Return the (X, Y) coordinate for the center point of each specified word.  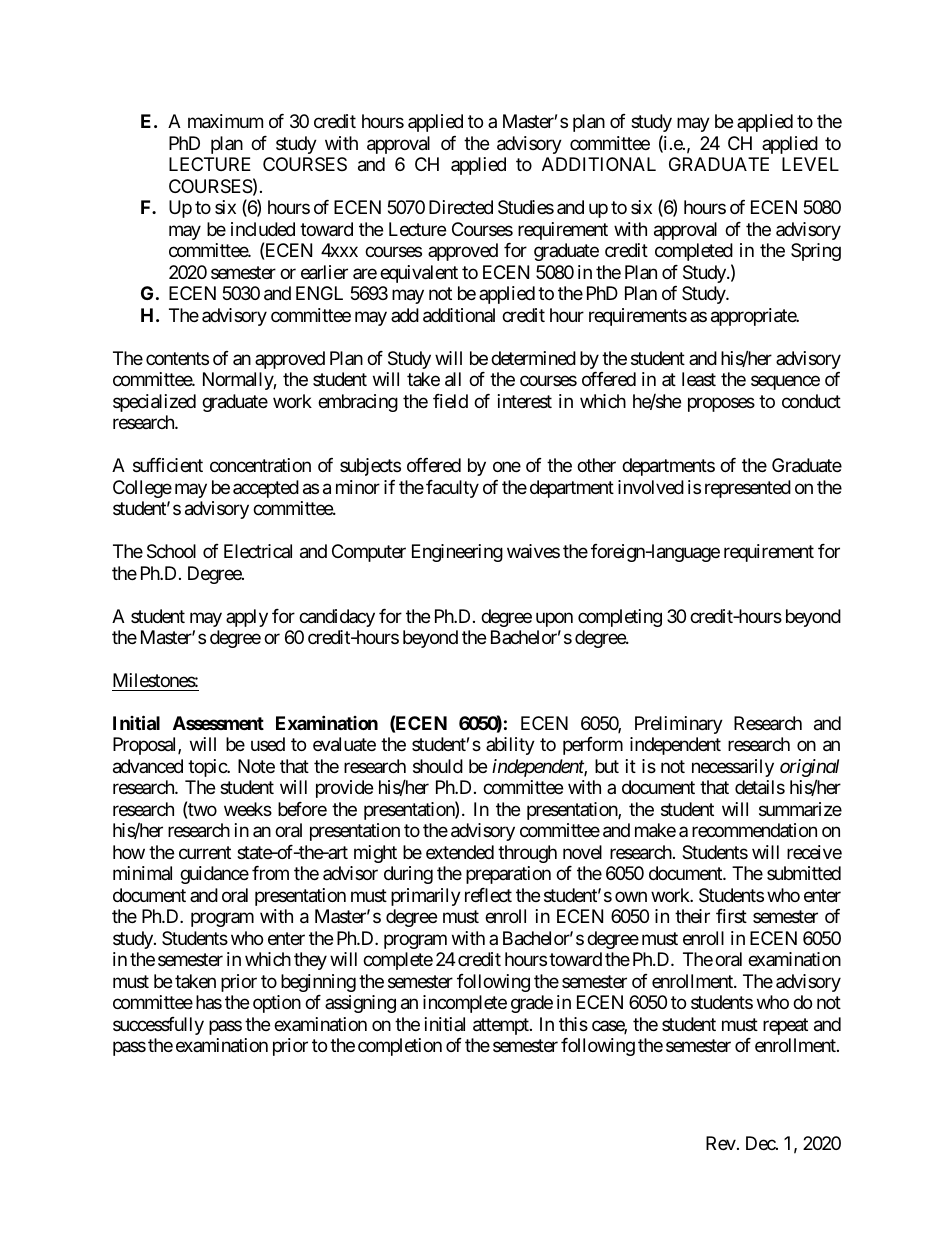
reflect (488, 895)
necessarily (733, 768)
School (171, 551)
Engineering (457, 553)
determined (533, 358)
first (731, 916)
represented (748, 489)
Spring (816, 252)
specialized (154, 403)
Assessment (218, 723)
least (699, 379)
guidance (214, 875)
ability (510, 746)
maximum (225, 121)
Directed (461, 207)
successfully (158, 1026)
